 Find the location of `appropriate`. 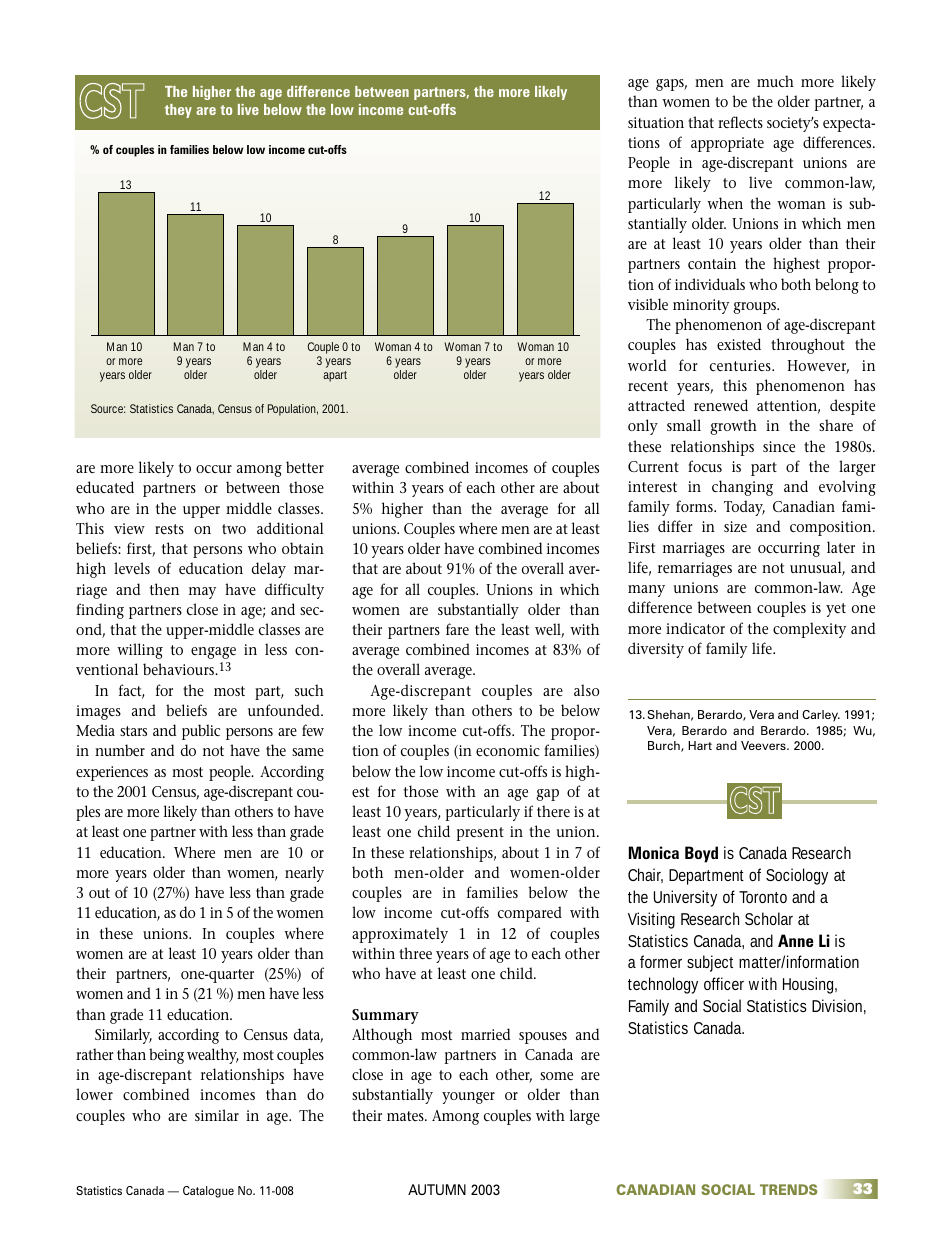

appropriate is located at coordinates (727, 144).
